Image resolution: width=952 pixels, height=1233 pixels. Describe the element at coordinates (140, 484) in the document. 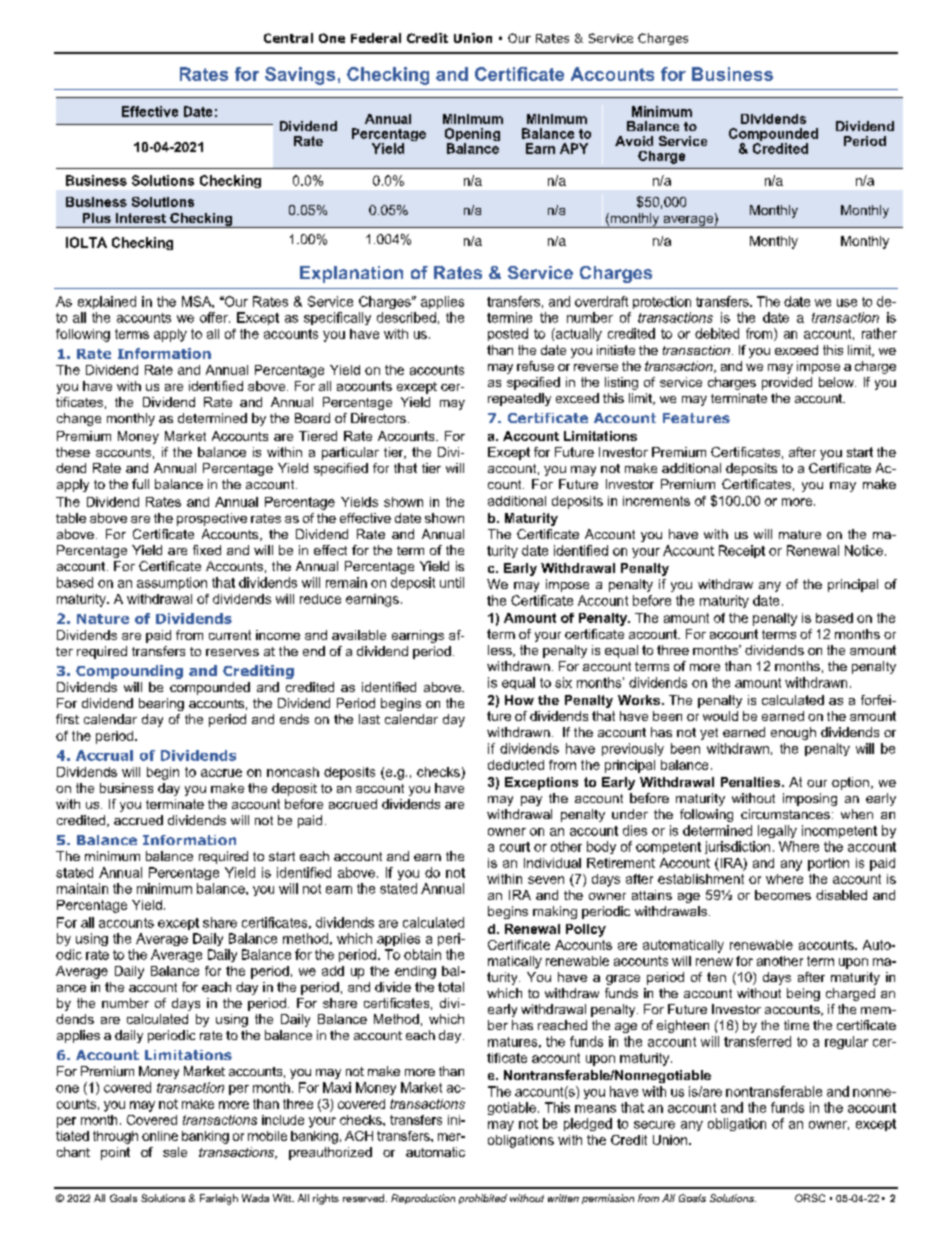

I see `full` at that location.
